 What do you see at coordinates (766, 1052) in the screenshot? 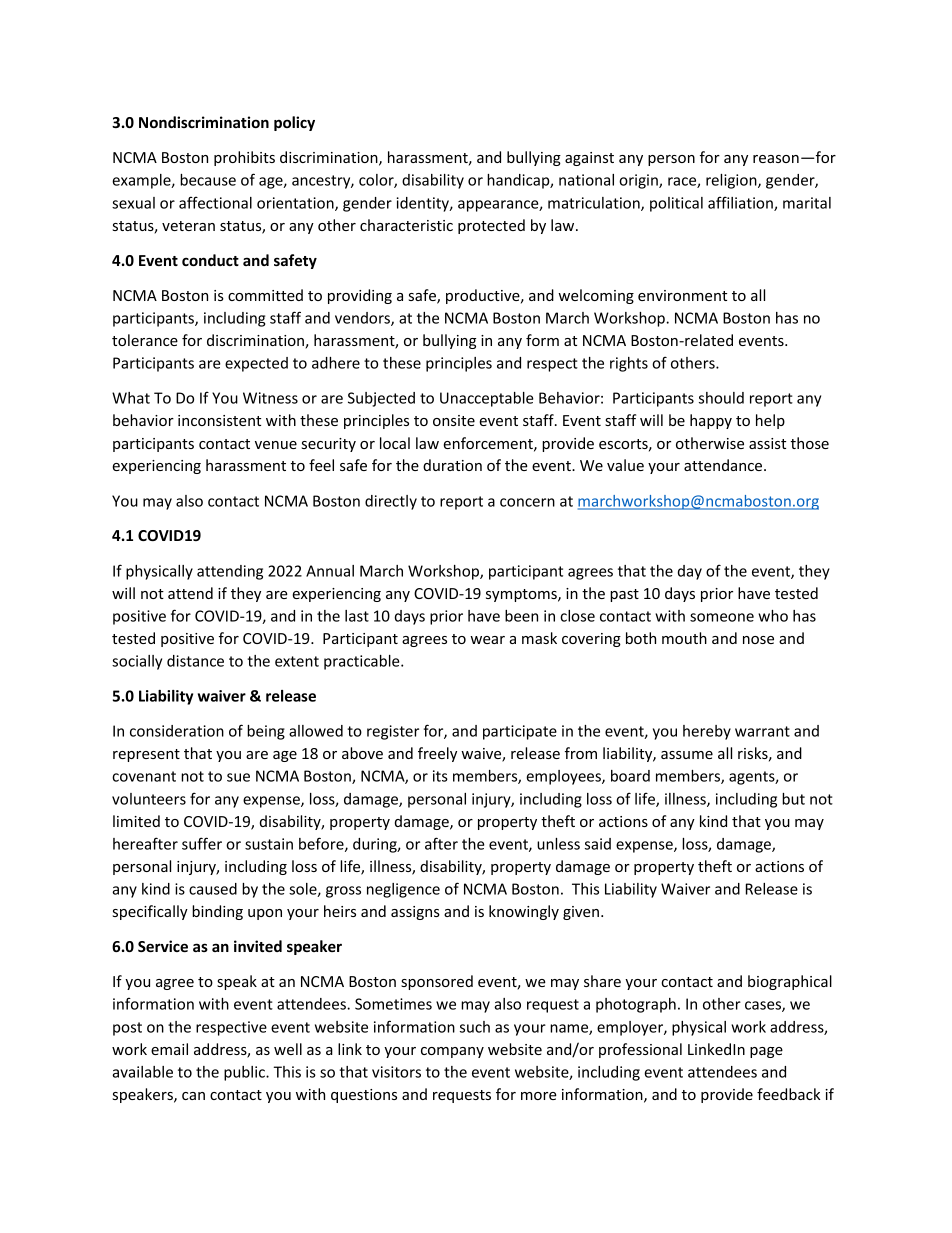
I see `page` at bounding box center [766, 1052].
